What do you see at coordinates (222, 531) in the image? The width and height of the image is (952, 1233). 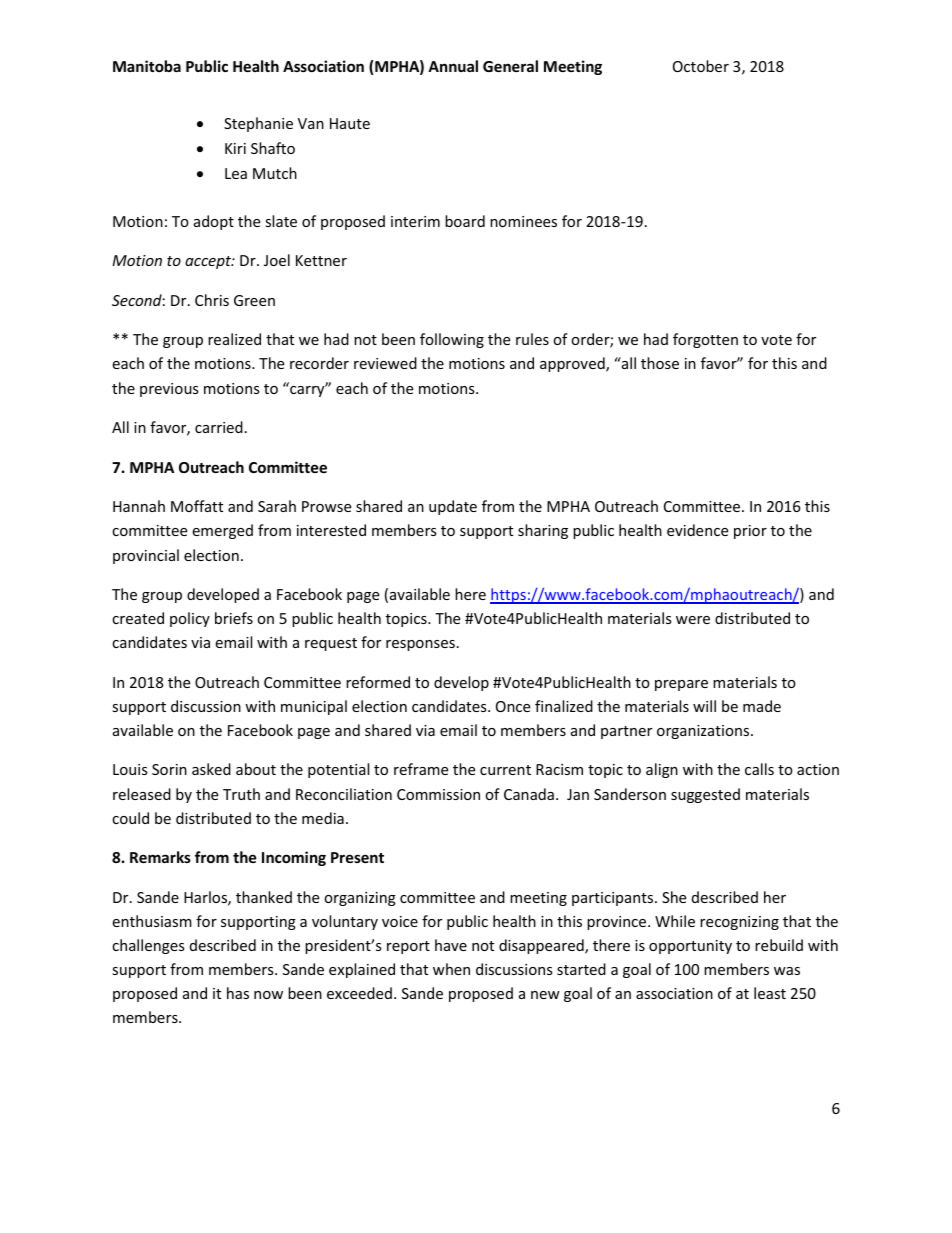 I see `emerged` at bounding box center [222, 531].
